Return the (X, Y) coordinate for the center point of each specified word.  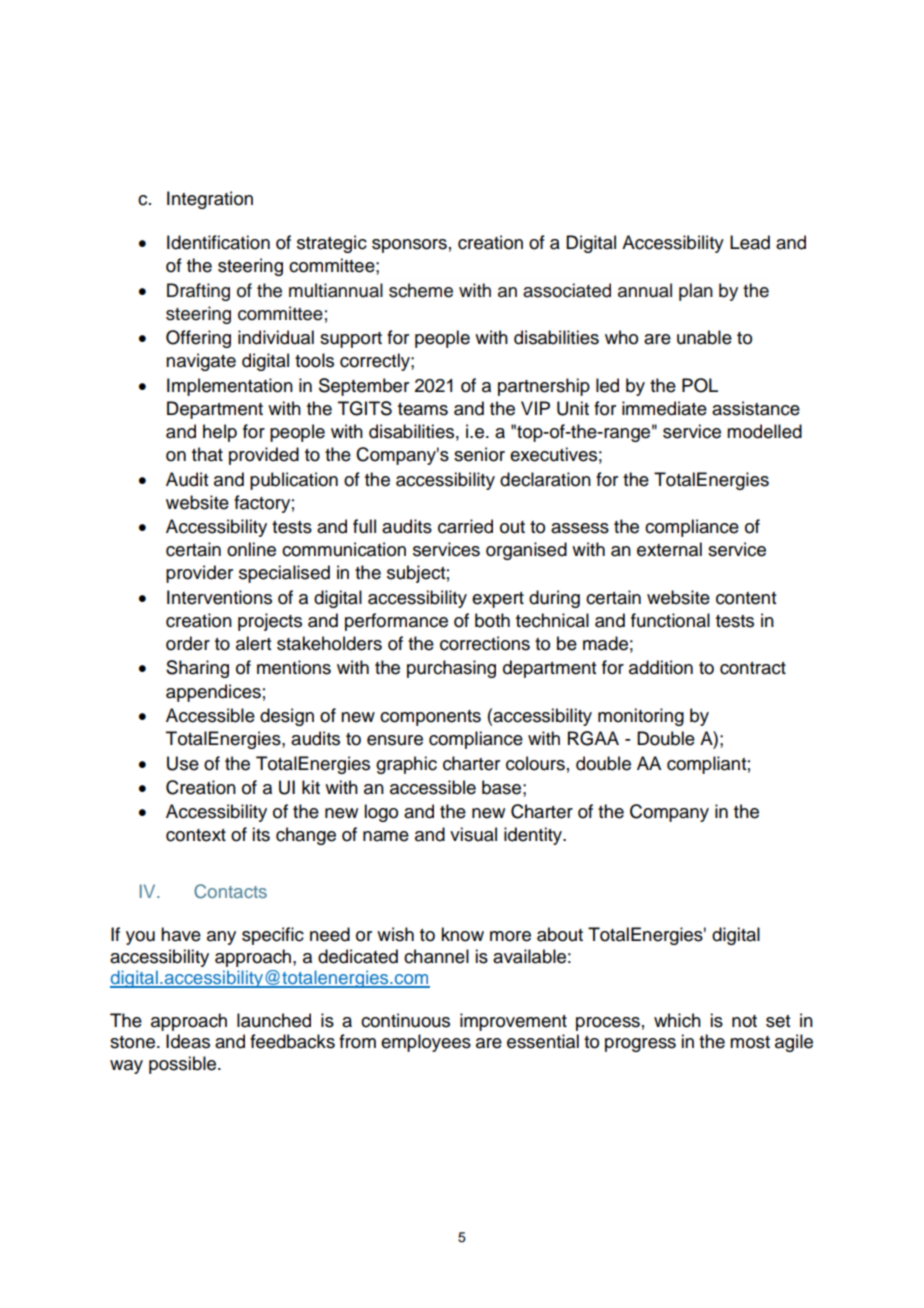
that (207, 454)
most (750, 1042)
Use (183, 763)
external (669, 549)
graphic (406, 765)
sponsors (409, 246)
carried (465, 526)
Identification (218, 242)
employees (426, 1043)
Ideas (188, 1041)
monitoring (641, 717)
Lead (750, 242)
